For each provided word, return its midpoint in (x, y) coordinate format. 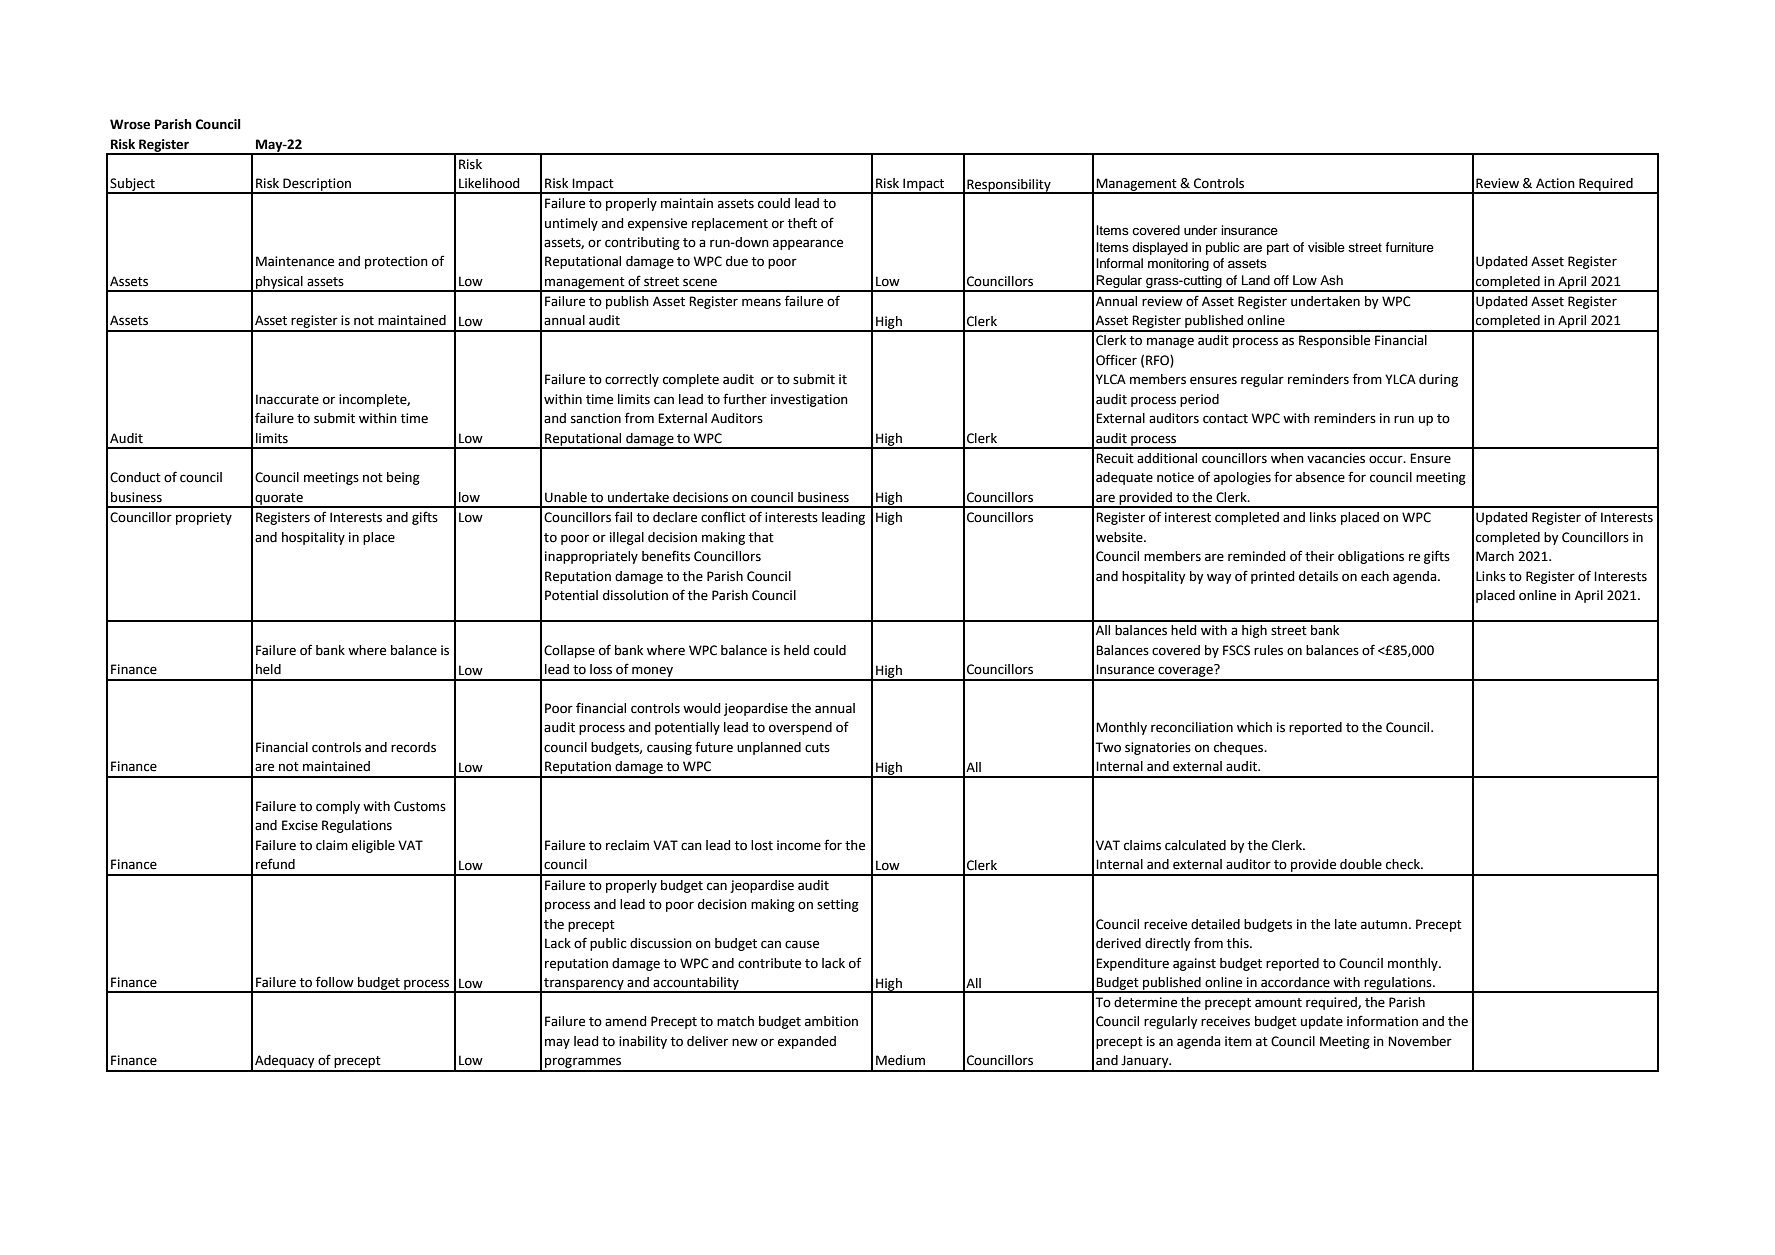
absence (1320, 477)
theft (802, 223)
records (413, 747)
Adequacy (285, 1063)
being (403, 478)
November (1420, 1041)
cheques (1240, 748)
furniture (1409, 247)
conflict (723, 517)
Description (317, 185)
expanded (807, 1042)
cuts (817, 748)
